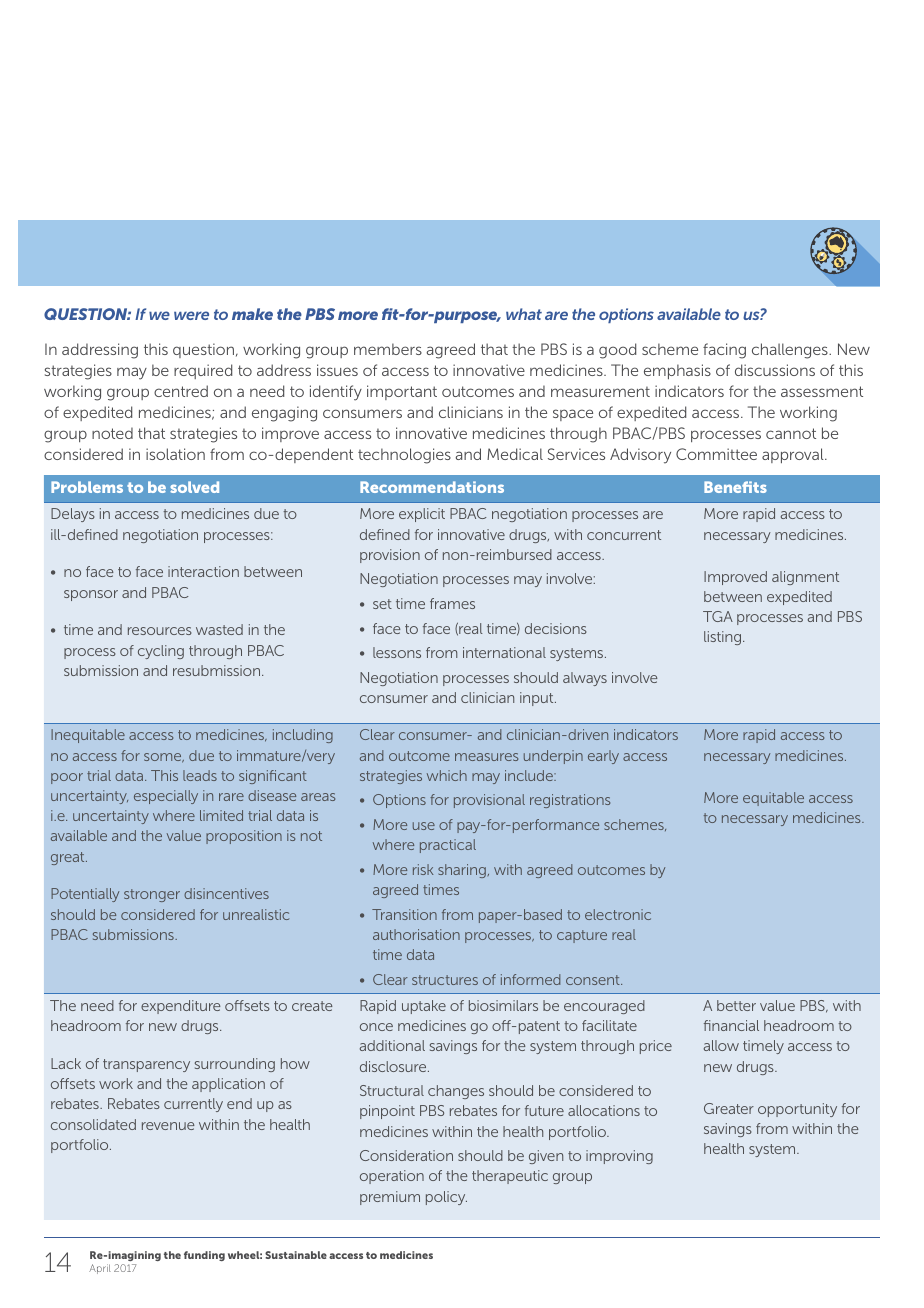 The image size is (924, 1308). I want to click on facing, so click(724, 351).
